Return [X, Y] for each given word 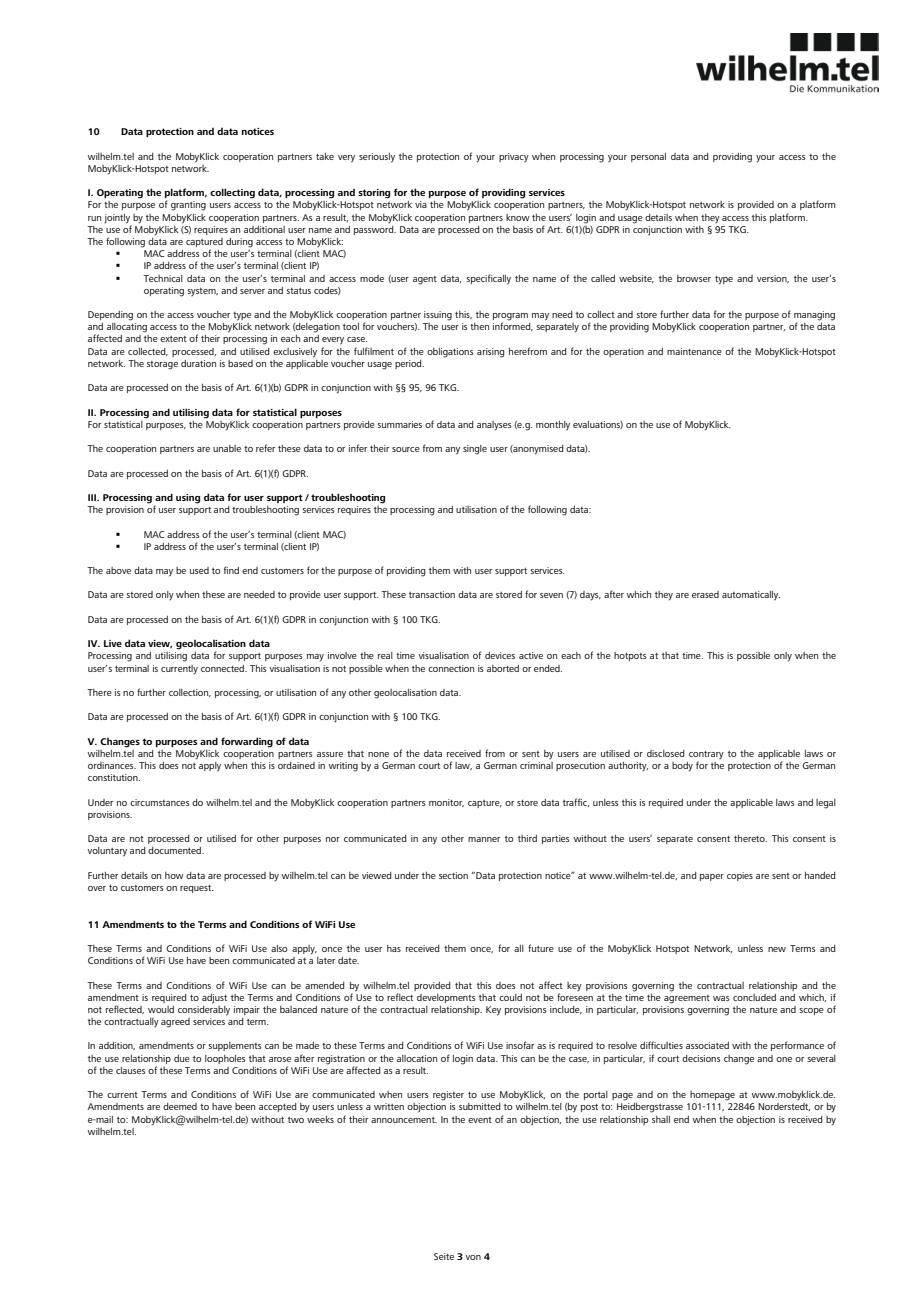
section [453, 875]
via [421, 204]
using [188, 499]
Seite [444, 1256]
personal [648, 157]
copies [740, 876]
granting [188, 206]
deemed [180, 1106]
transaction [432, 594]
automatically [751, 596]
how [174, 875]
